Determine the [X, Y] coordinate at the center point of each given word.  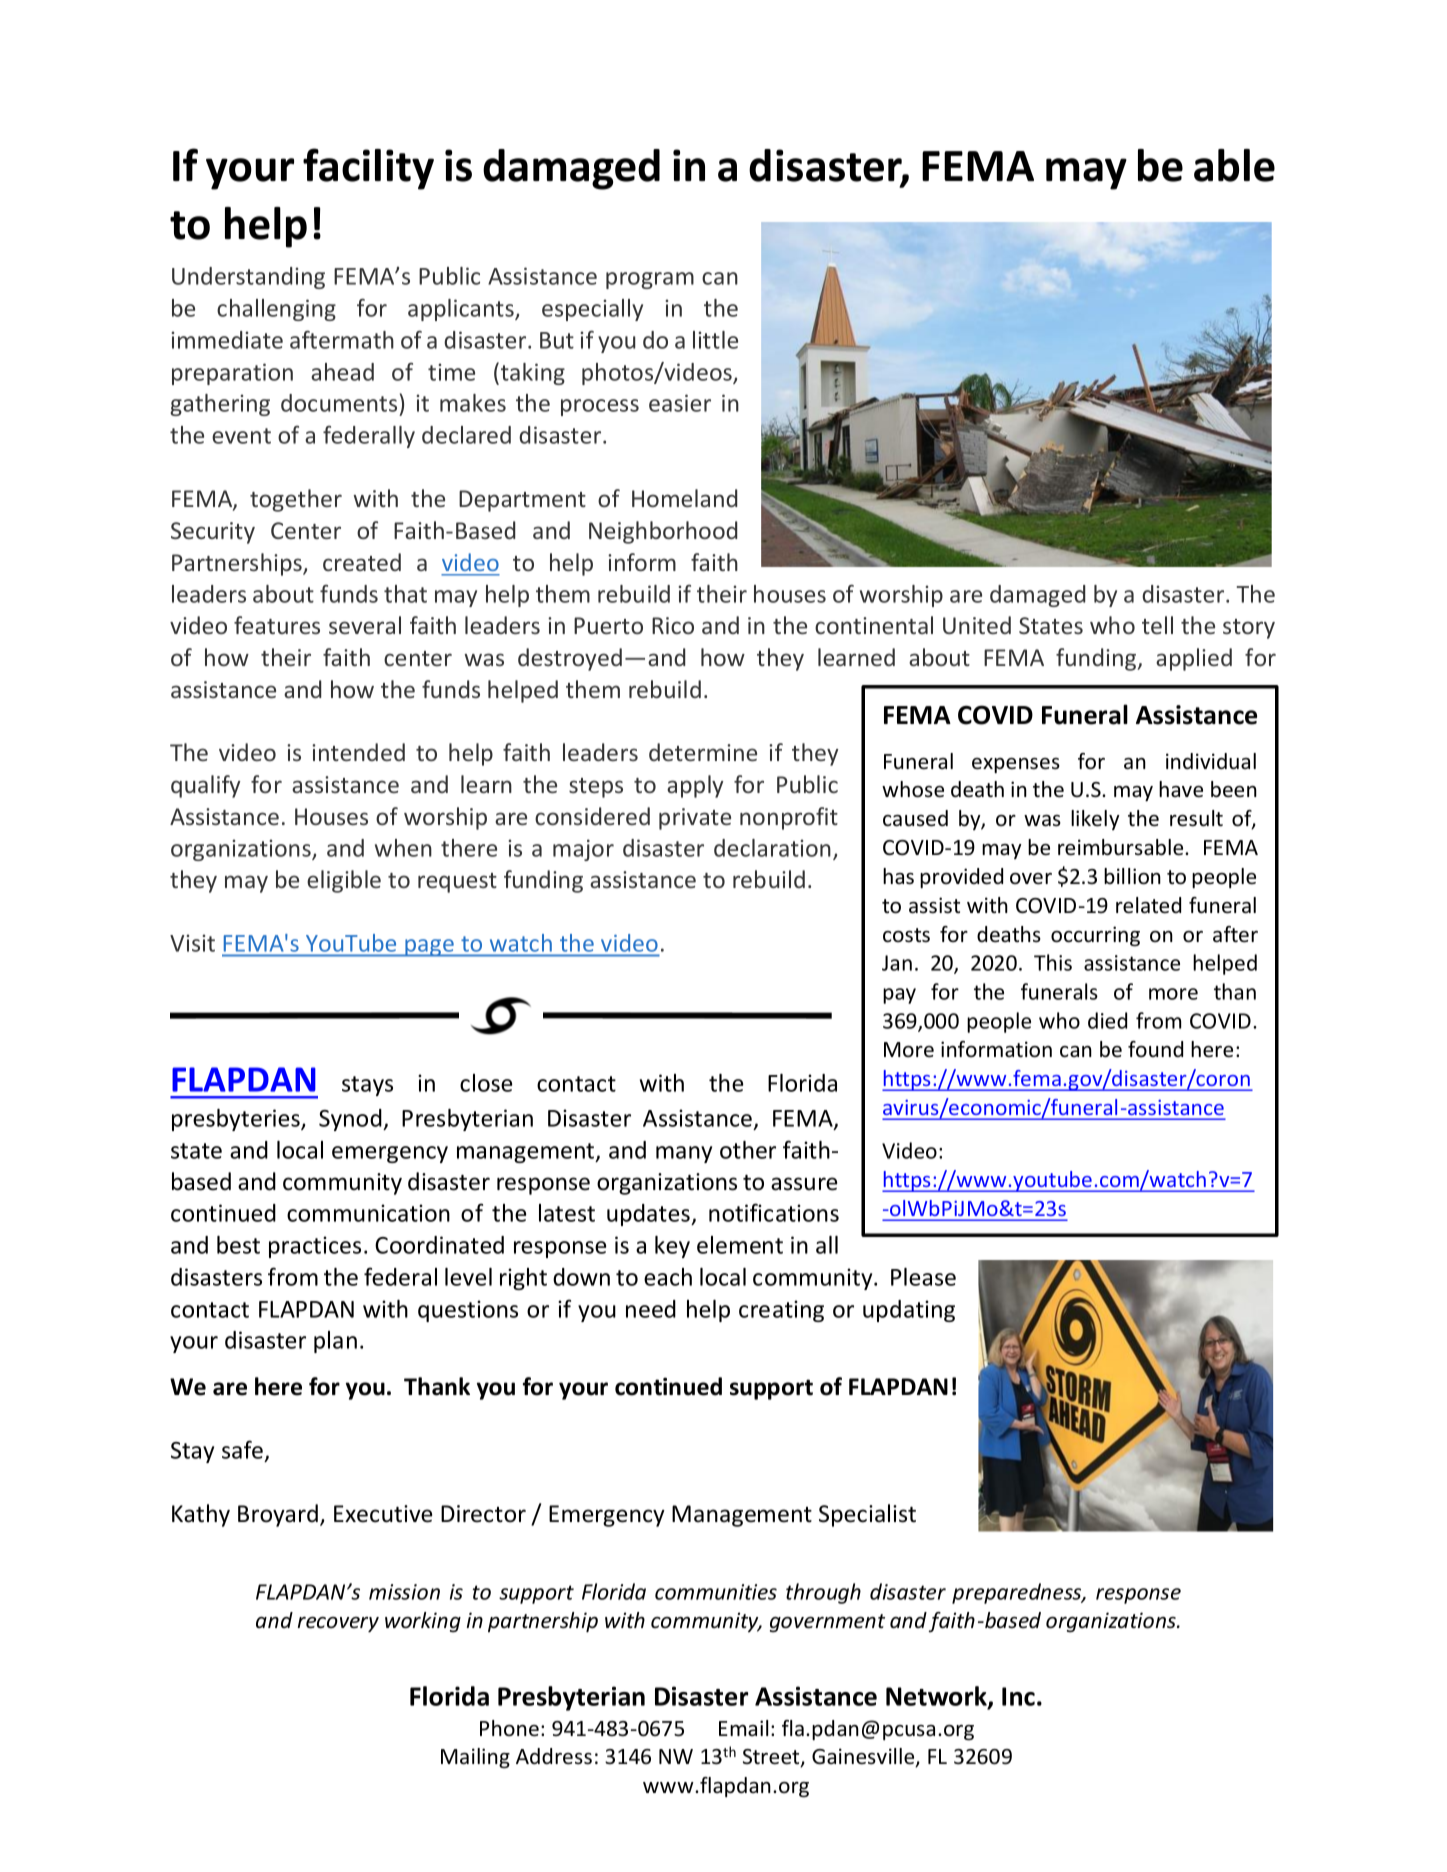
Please [923, 1277]
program [650, 280]
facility [368, 169]
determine [703, 752]
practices [315, 1247]
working [423, 1622]
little [715, 340]
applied [1194, 659]
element [740, 1245]
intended [358, 752]
